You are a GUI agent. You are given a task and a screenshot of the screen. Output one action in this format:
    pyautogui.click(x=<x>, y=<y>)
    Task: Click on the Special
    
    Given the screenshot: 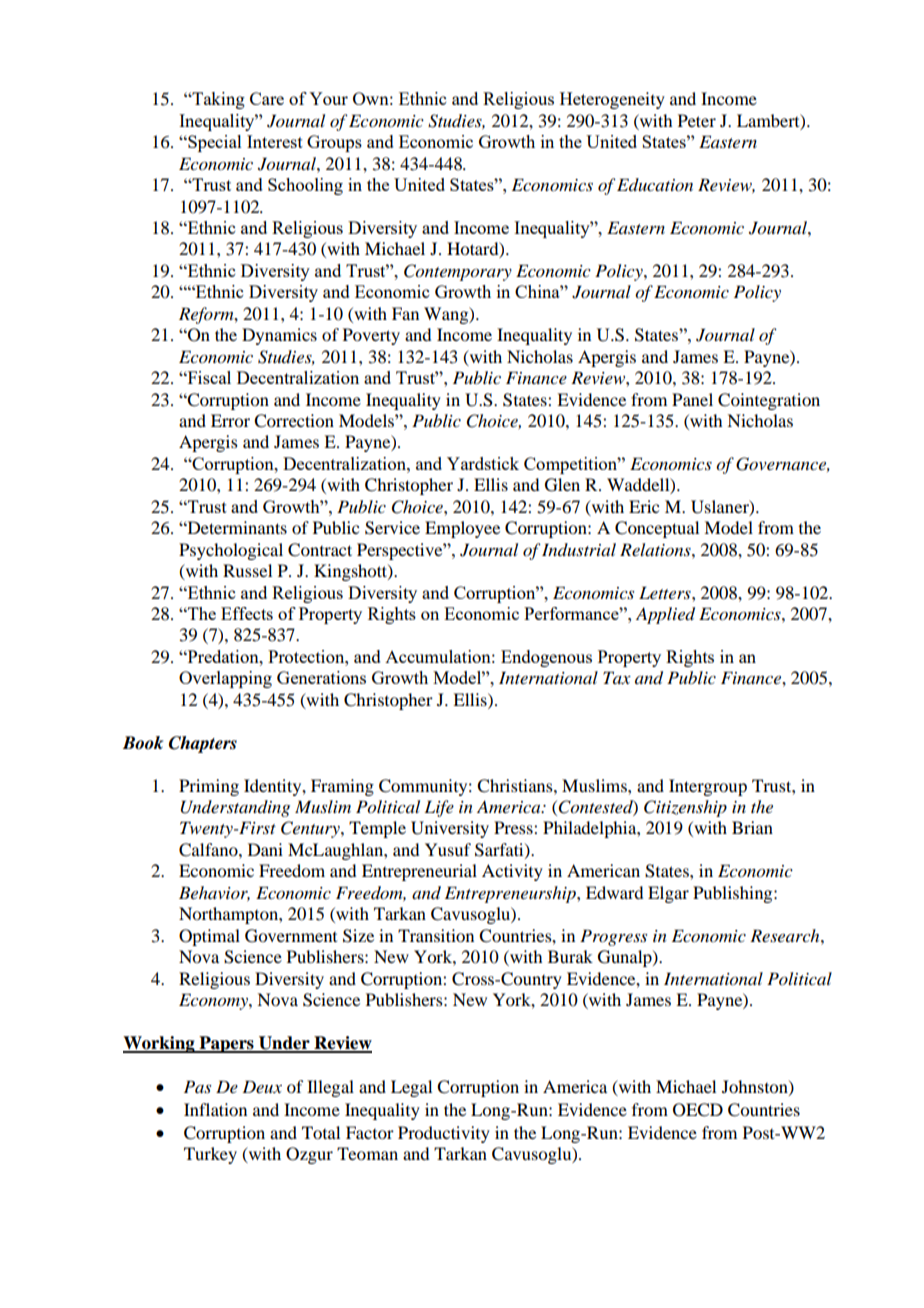 What is the action you would take?
    pyautogui.click(x=214, y=143)
